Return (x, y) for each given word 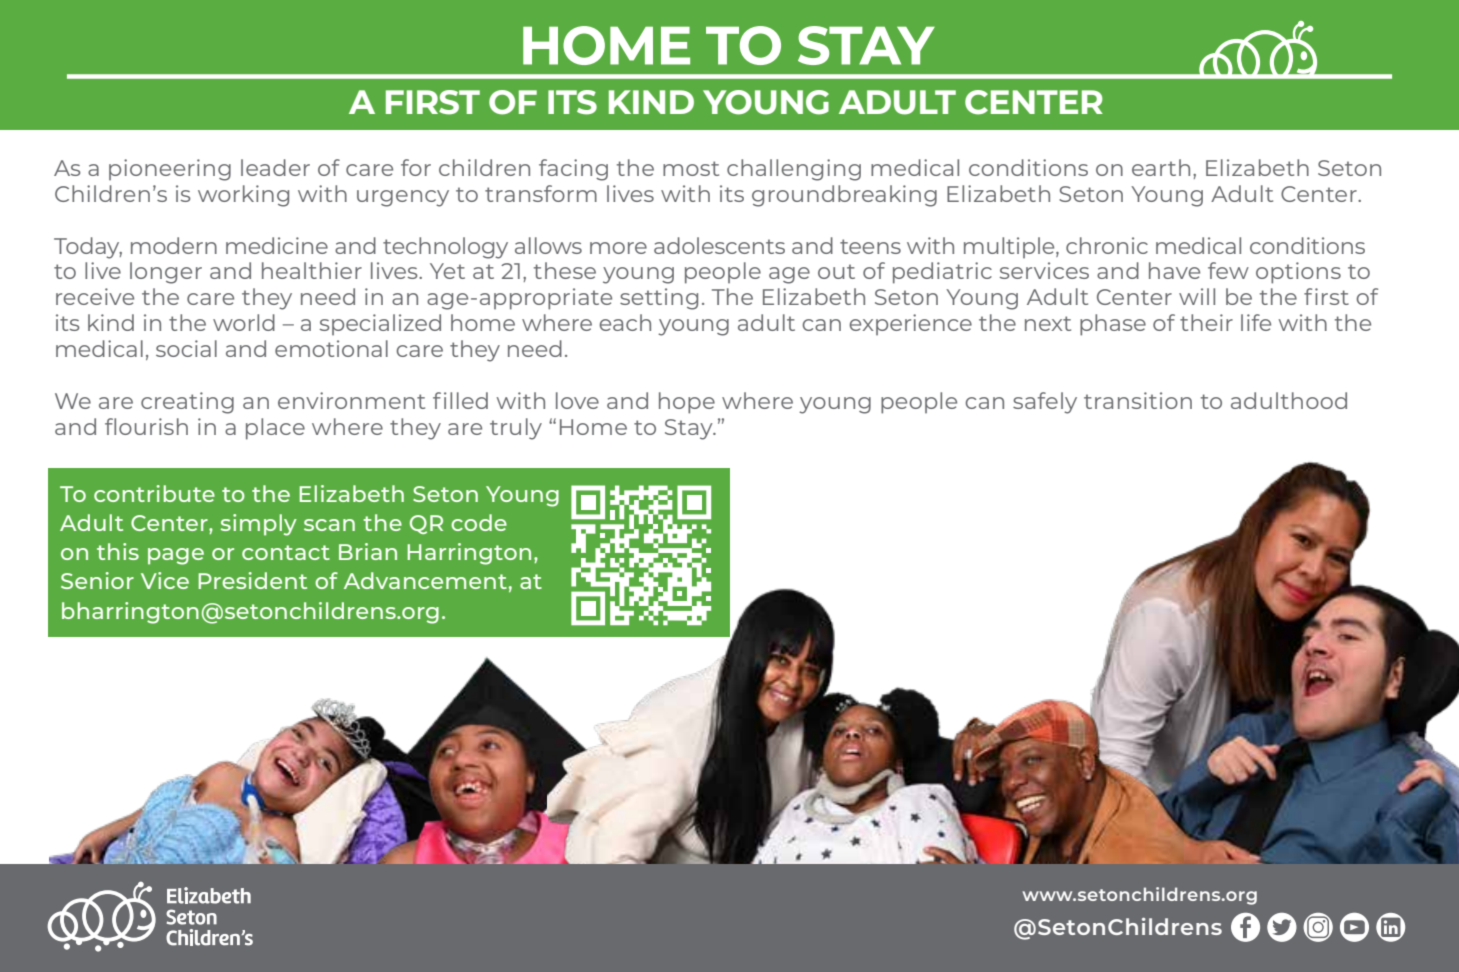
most (691, 168)
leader (275, 167)
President (252, 580)
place (275, 429)
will (1197, 296)
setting (659, 299)
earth (1161, 167)
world (244, 322)
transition (1138, 400)
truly (516, 429)
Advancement (425, 580)
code (479, 522)
